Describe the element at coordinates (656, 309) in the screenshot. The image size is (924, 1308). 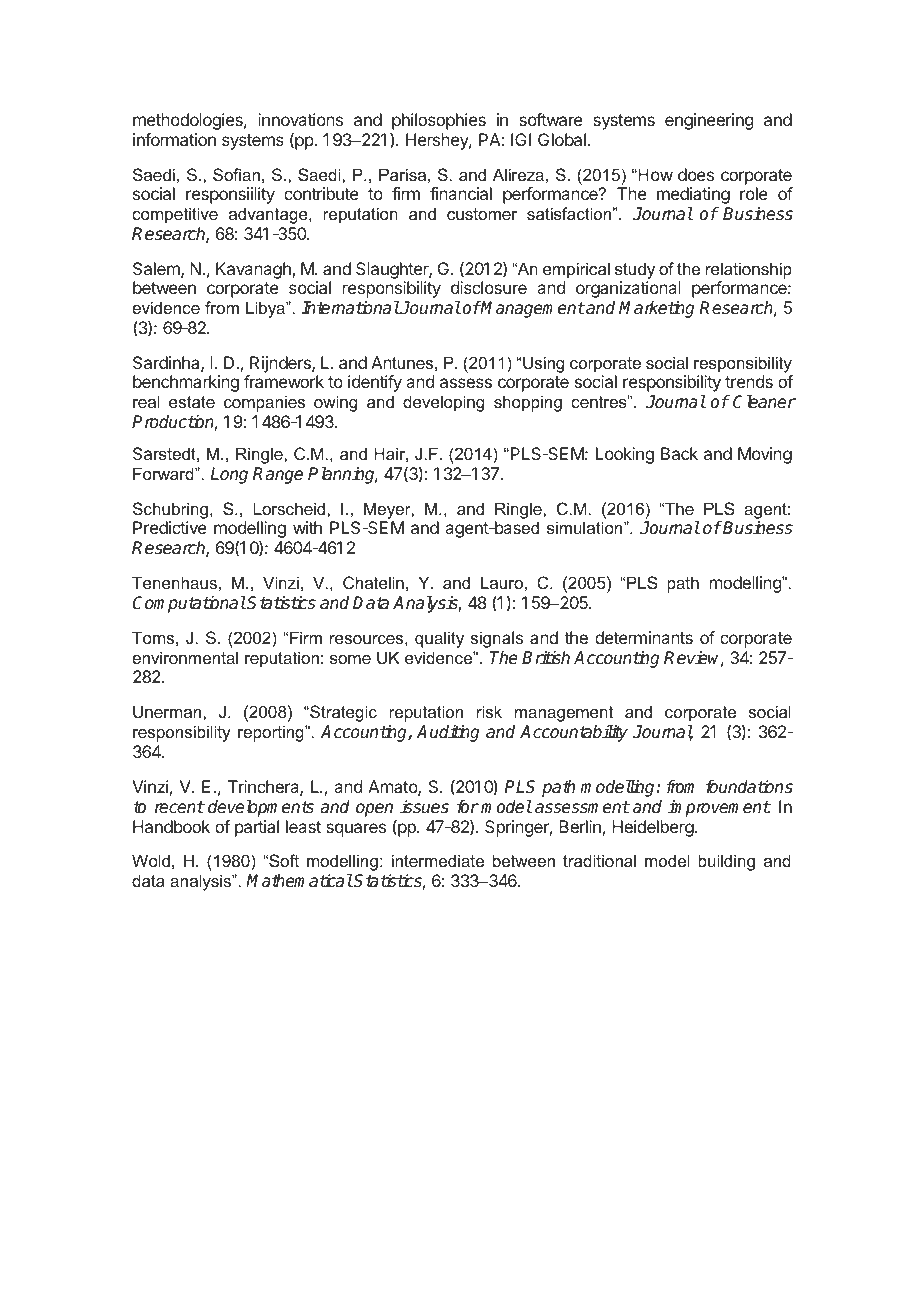
I see `Marketing` at that location.
